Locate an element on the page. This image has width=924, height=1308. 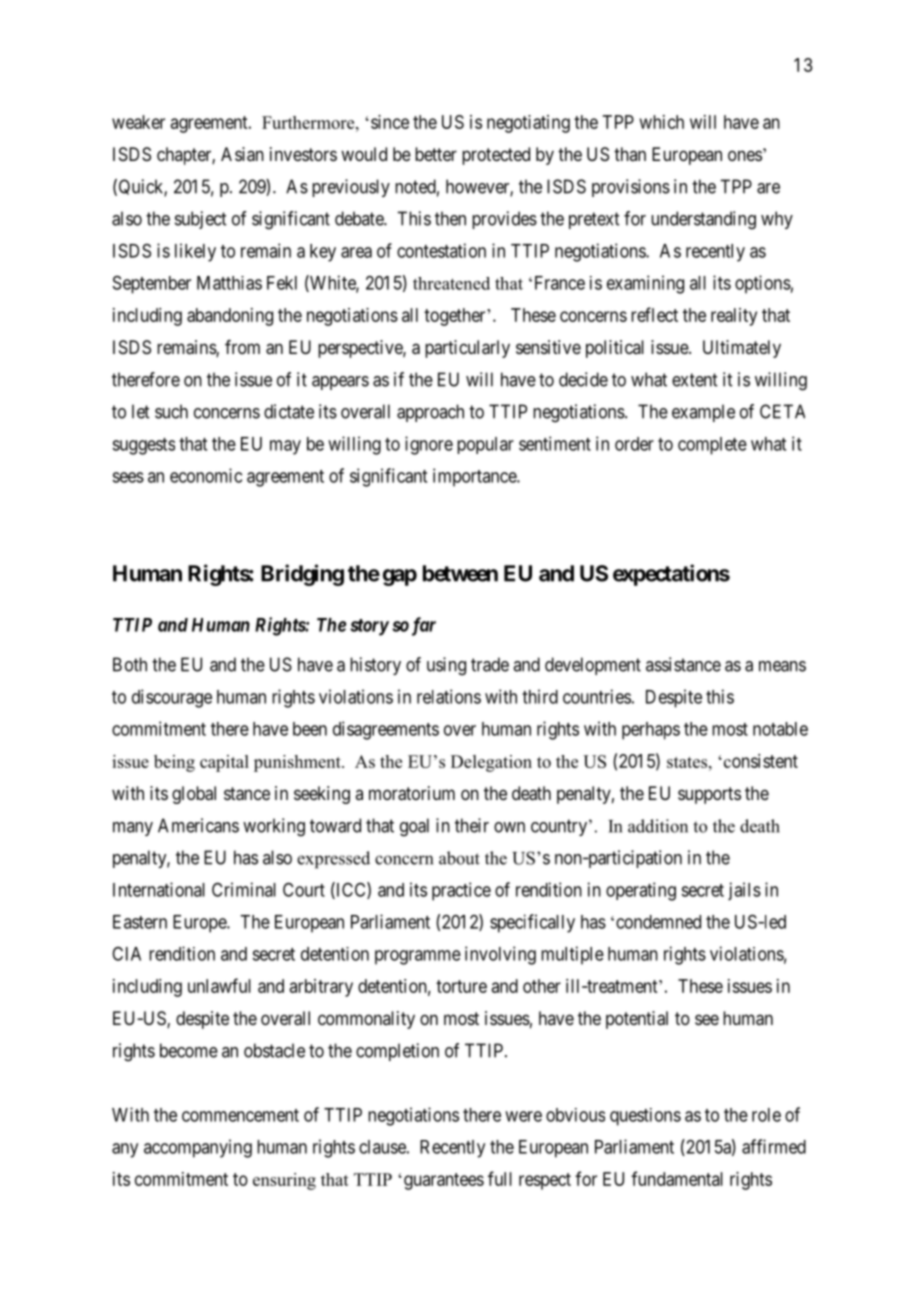
example is located at coordinates (703, 413).
